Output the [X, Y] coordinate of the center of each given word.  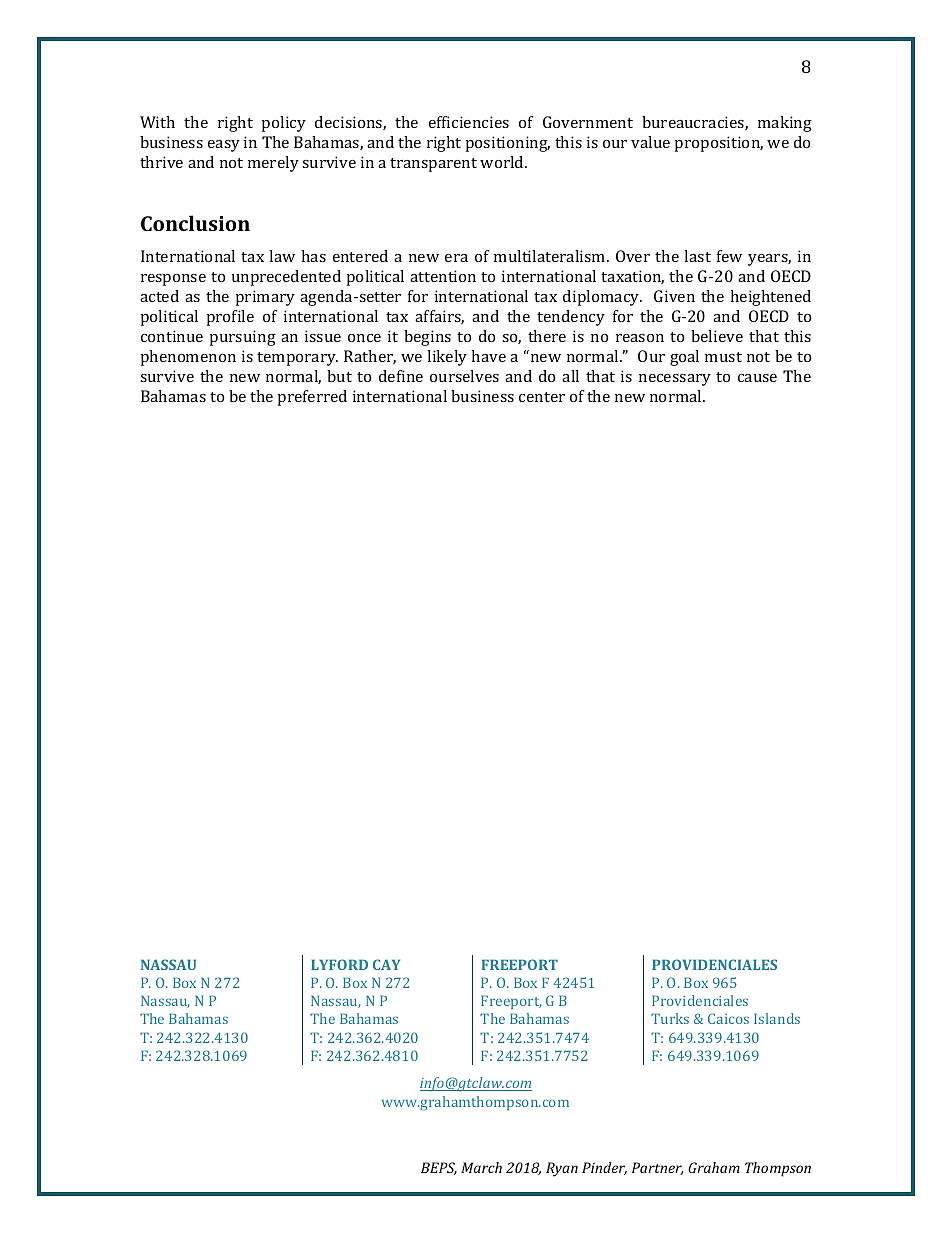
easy [224, 146]
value [650, 142]
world [503, 162]
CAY [386, 964]
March [481, 1167]
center [542, 397]
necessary [675, 380]
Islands [777, 1018]
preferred [312, 398]
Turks [670, 1018]
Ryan [562, 1169]
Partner [657, 1168]
